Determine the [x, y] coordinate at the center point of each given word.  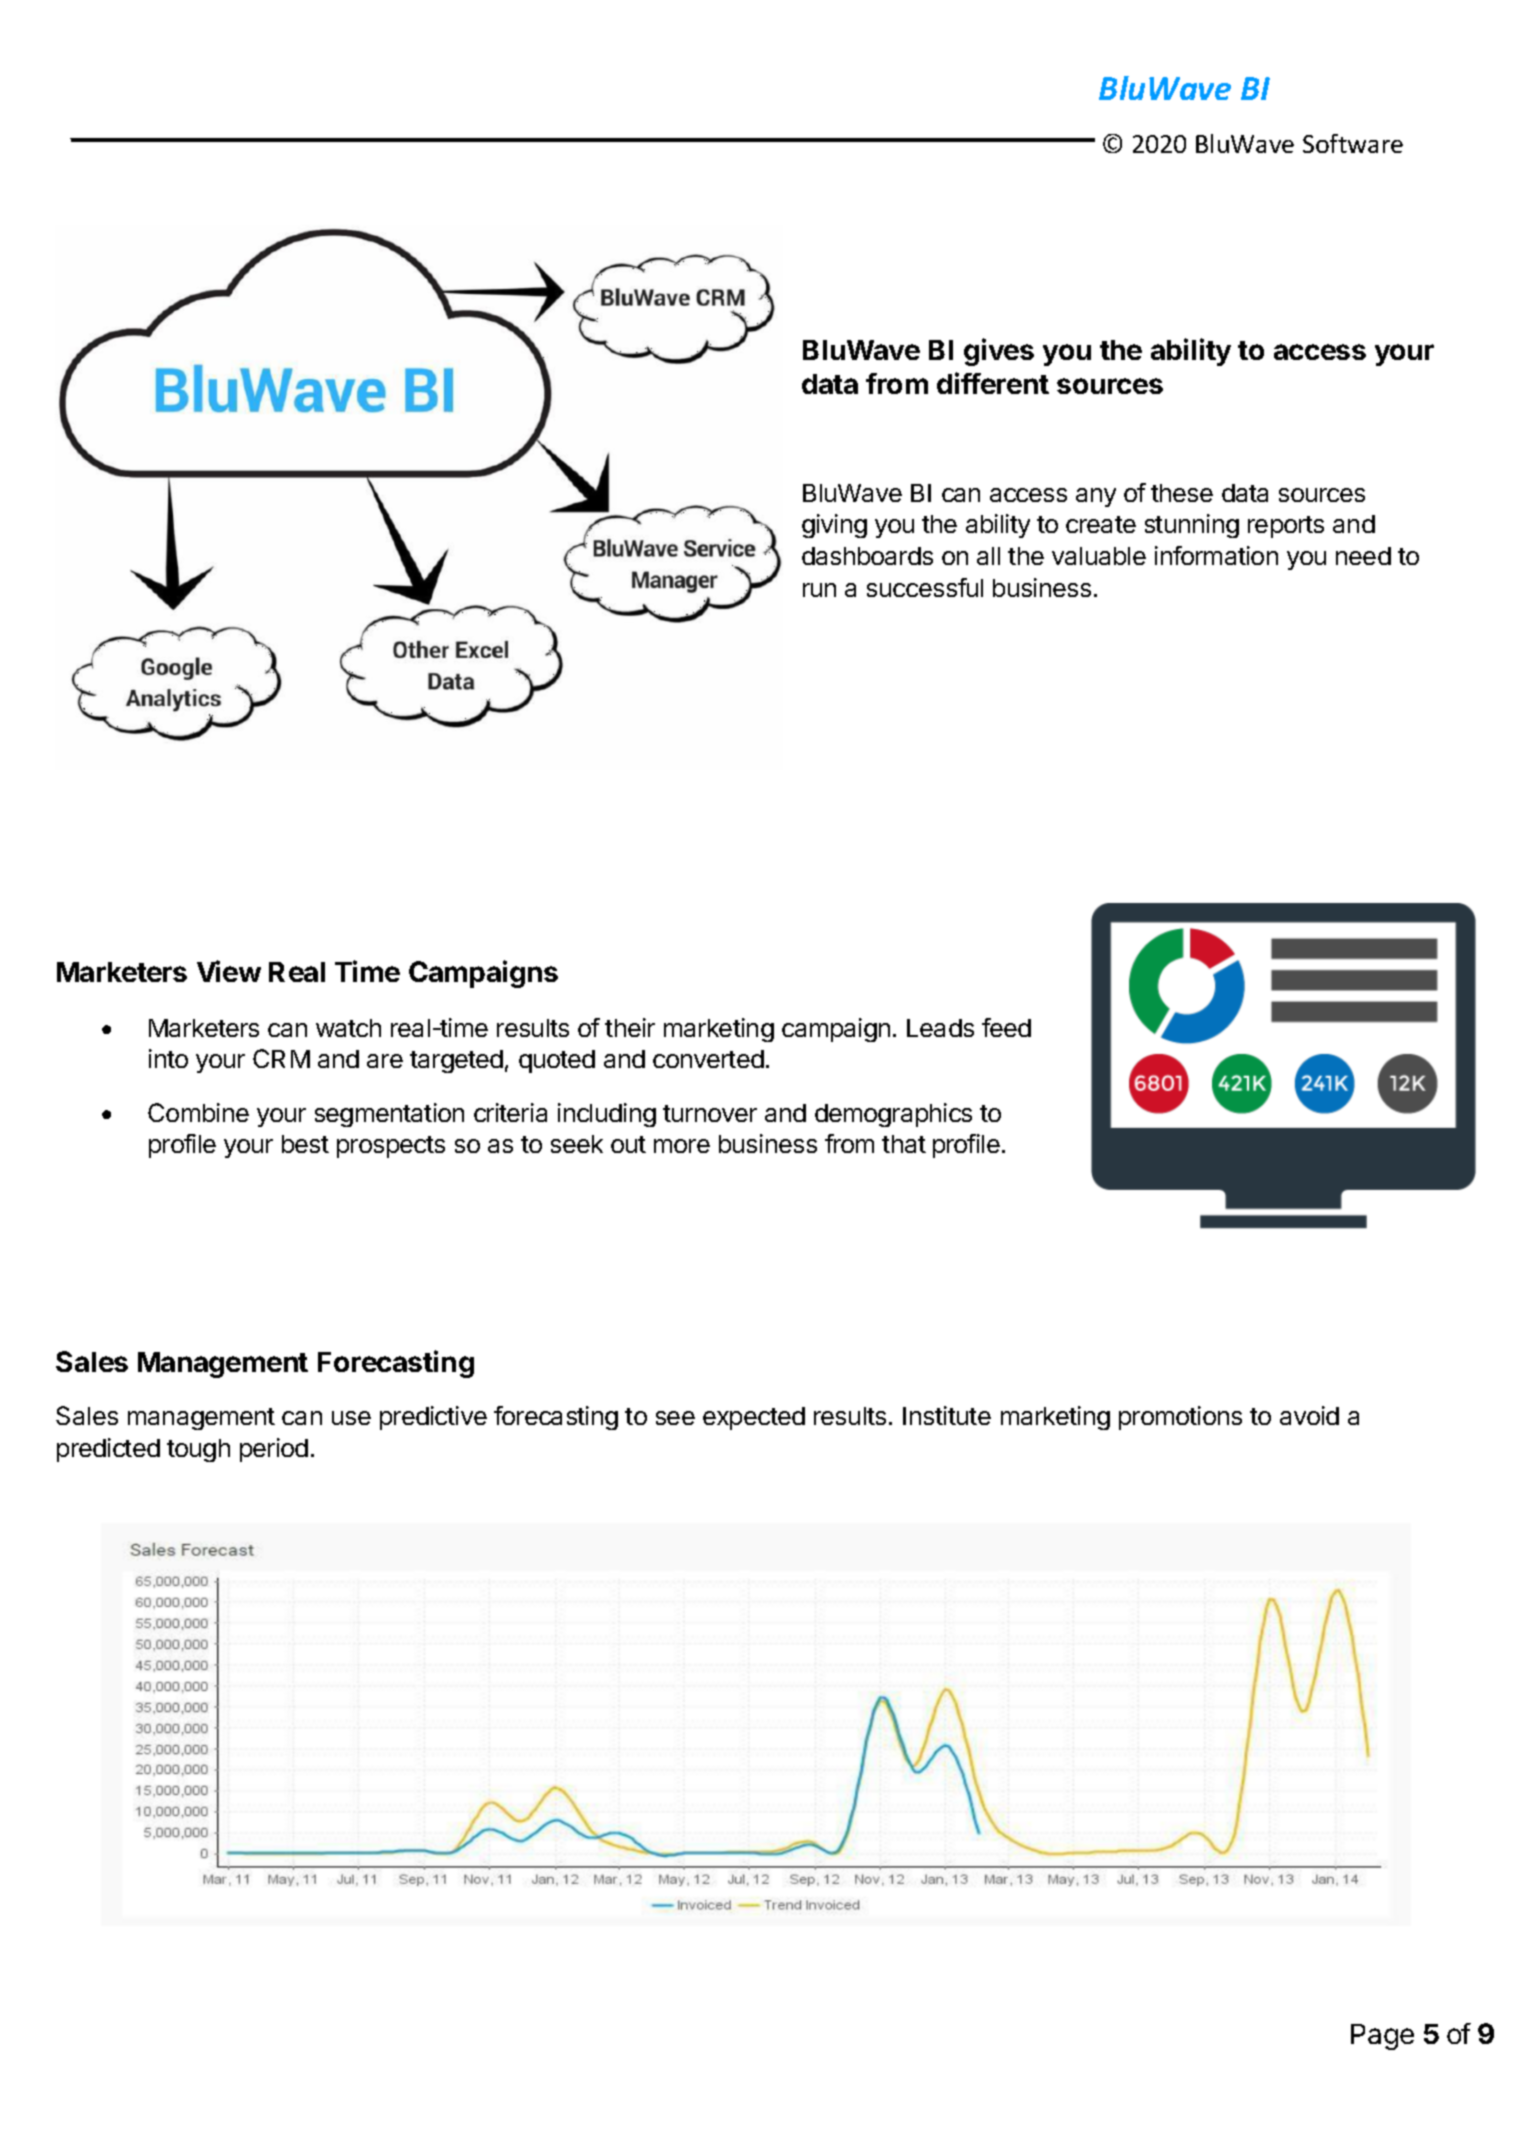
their [630, 1027]
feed [1006, 1027]
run [819, 590]
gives [999, 352]
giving [834, 526]
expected [754, 1418]
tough [198, 1450]
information [1216, 555]
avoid [1309, 1415]
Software [1353, 143]
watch [348, 1028]
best [305, 1144]
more [682, 1146]
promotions [1180, 1418]
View [229, 971]
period [274, 1450]
